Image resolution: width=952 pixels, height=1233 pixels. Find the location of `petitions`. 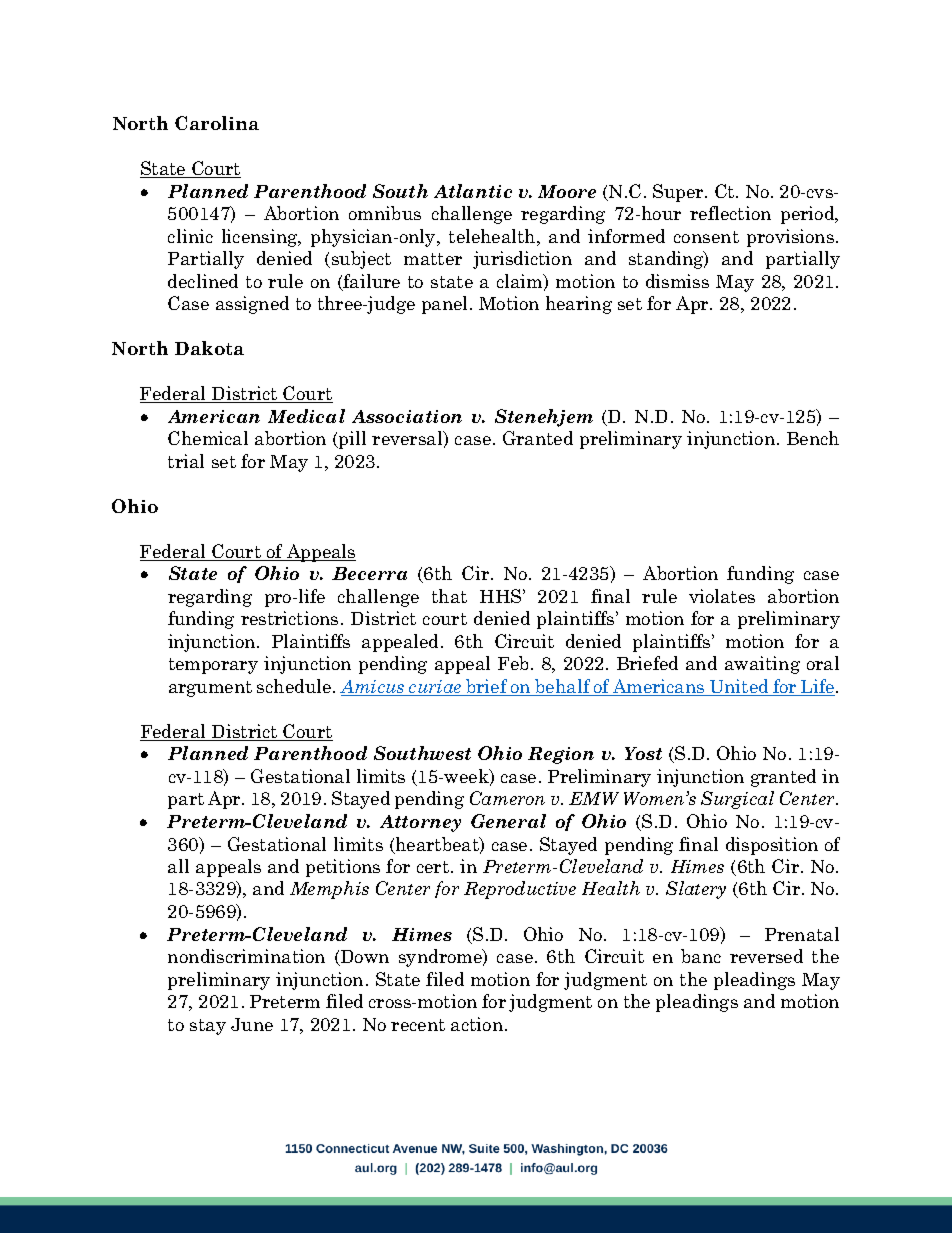

petitions is located at coordinates (343, 868).
